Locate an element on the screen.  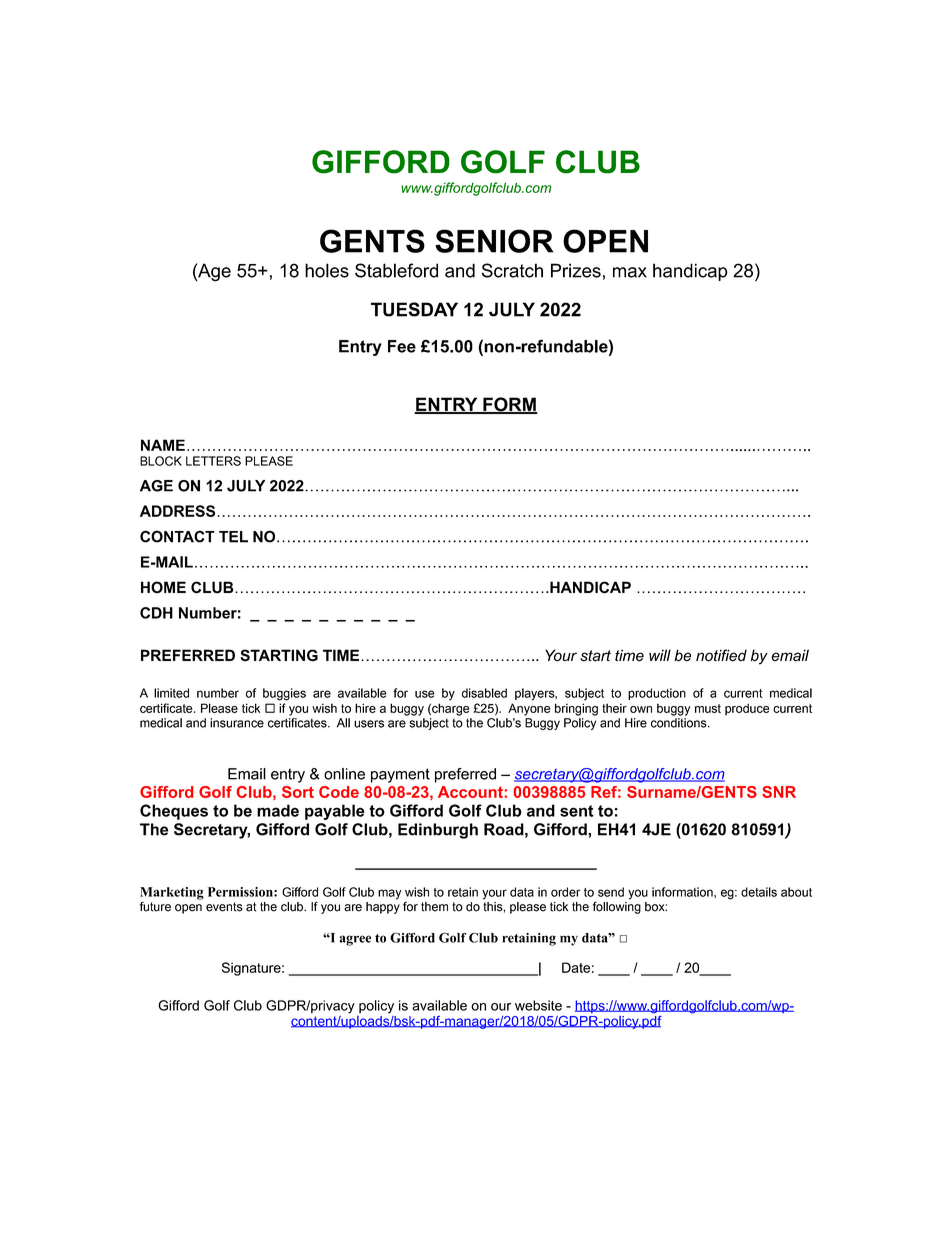
Scratch is located at coordinates (512, 270).
